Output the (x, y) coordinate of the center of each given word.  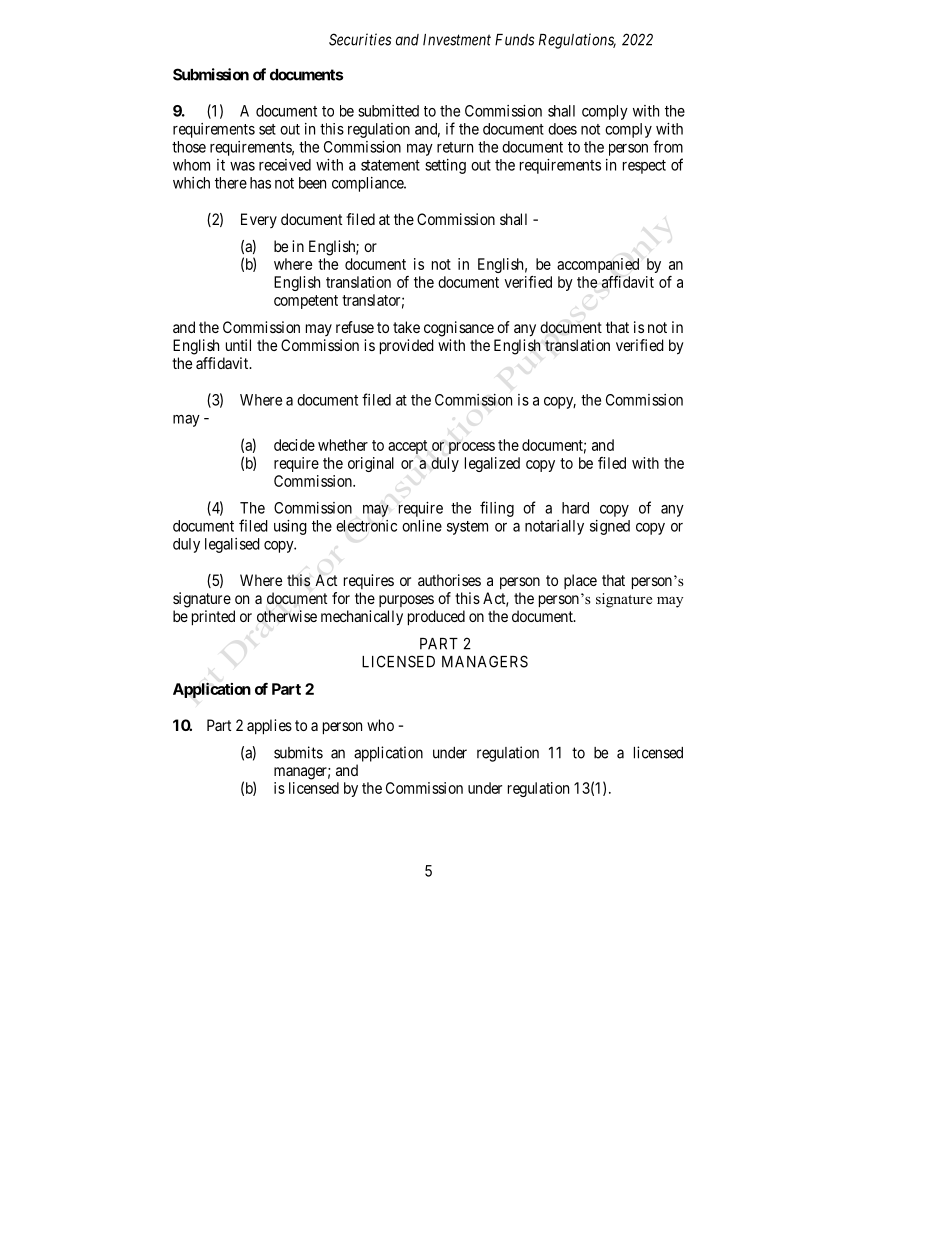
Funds (514, 40)
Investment (457, 40)
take (406, 327)
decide (294, 445)
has (260, 183)
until (238, 345)
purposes (406, 601)
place (580, 581)
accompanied (598, 267)
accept (408, 447)
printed (213, 618)
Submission (211, 74)
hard (575, 508)
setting (445, 166)
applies (269, 727)
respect (644, 167)
